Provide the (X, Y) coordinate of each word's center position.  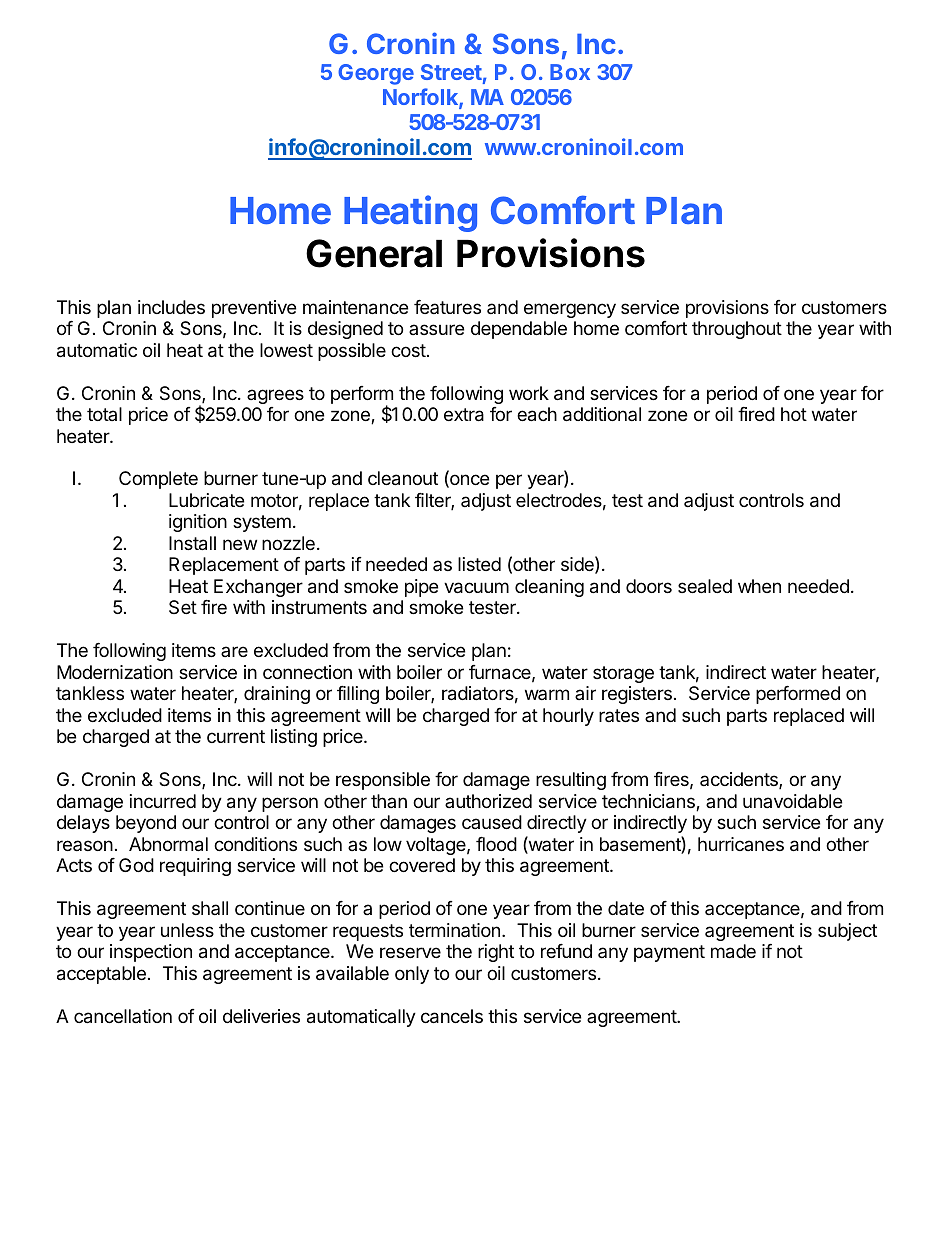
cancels (452, 1016)
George (376, 74)
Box (570, 72)
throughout (737, 330)
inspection (151, 953)
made (733, 951)
